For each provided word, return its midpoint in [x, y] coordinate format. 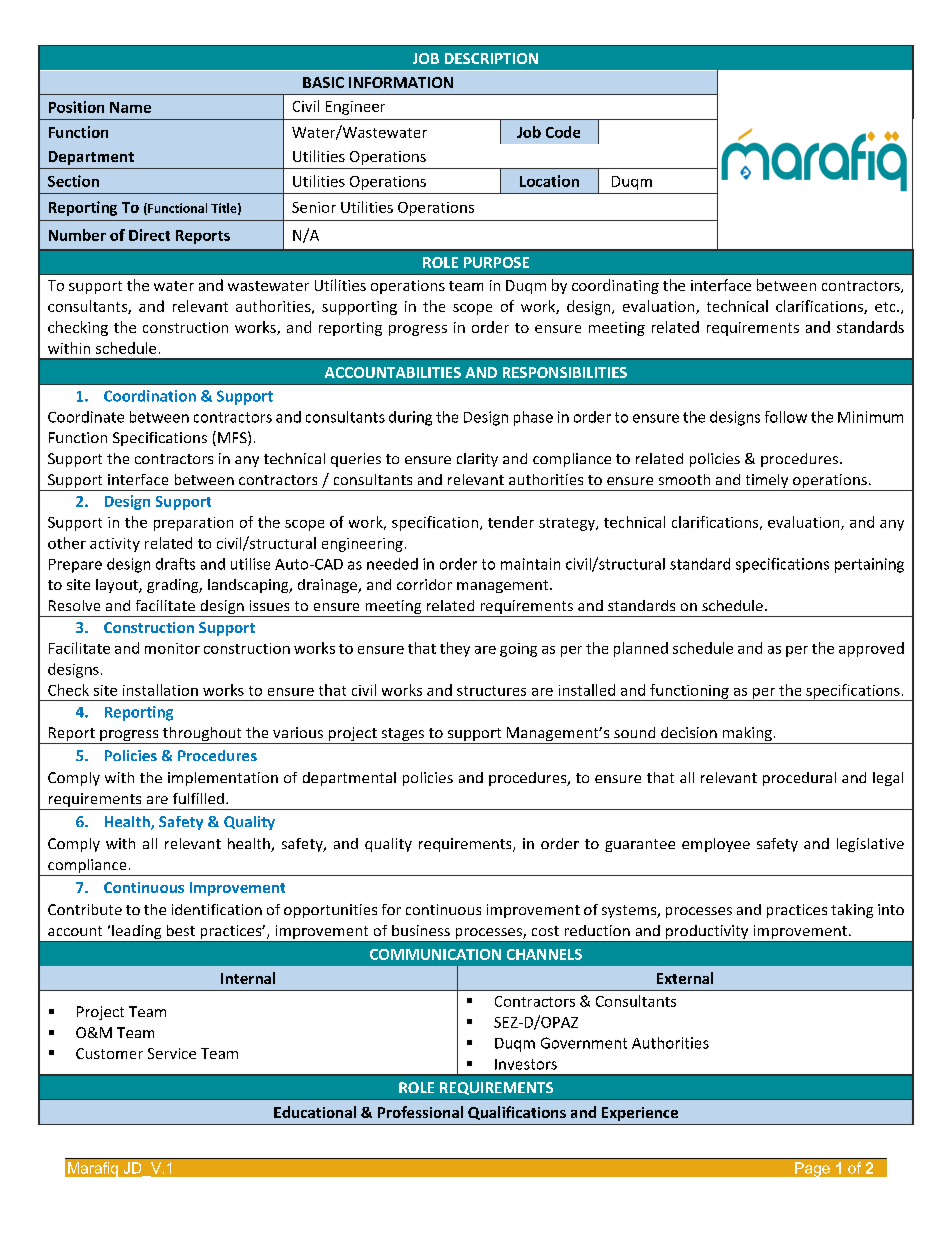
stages [403, 736]
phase [533, 418]
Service [172, 1053]
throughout [202, 735]
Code [563, 132]
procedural [799, 779]
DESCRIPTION [491, 58]
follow [786, 417]
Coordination [150, 396]
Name [130, 107]
